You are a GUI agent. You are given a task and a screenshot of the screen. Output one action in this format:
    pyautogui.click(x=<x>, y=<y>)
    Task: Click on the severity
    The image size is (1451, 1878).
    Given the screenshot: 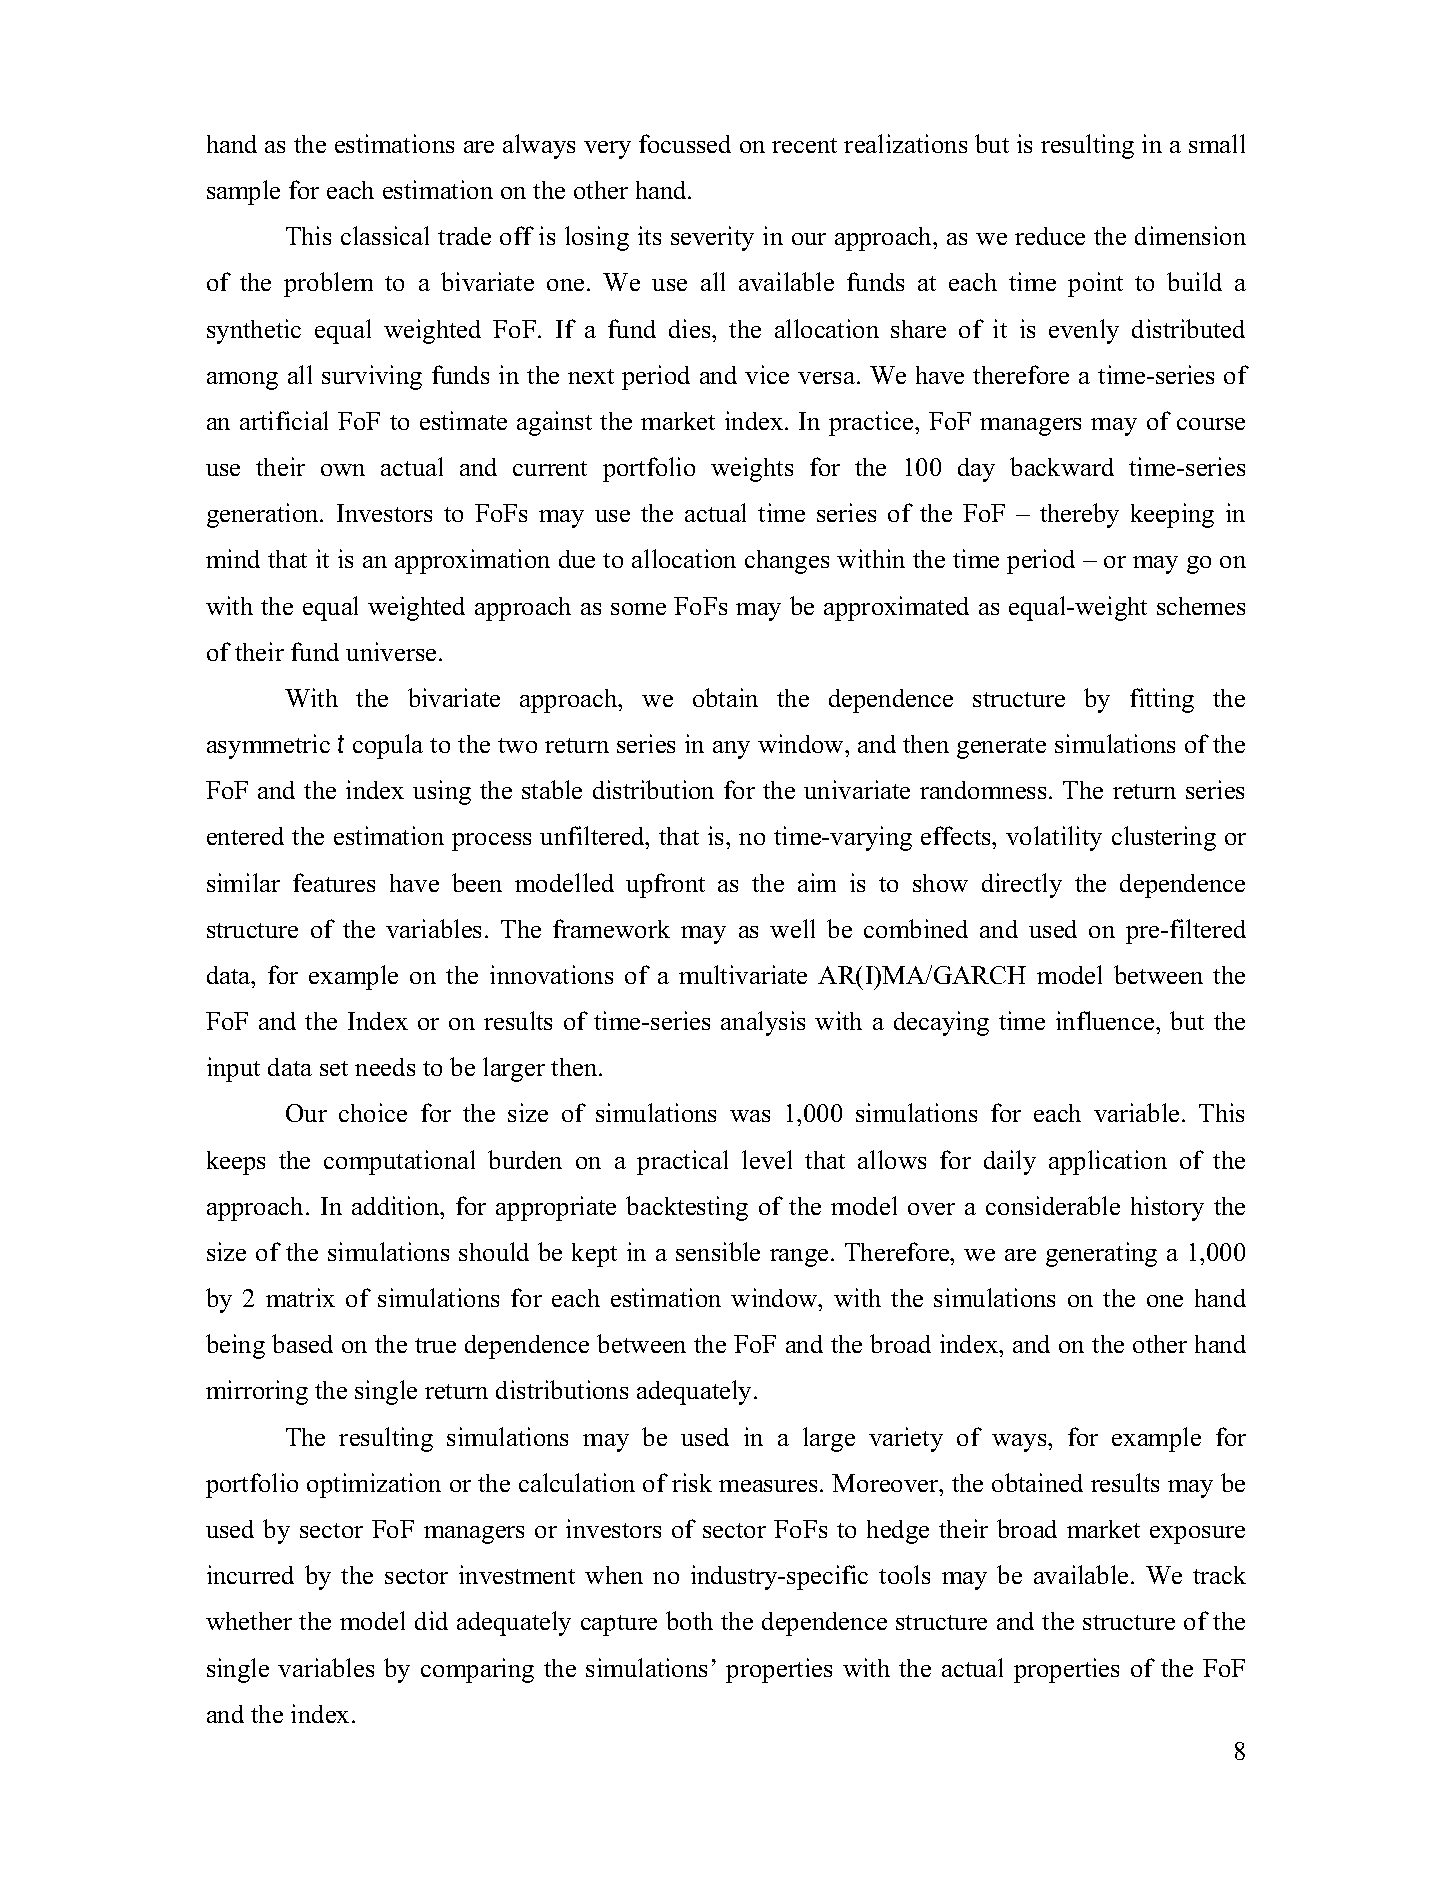 What is the action you would take?
    pyautogui.click(x=712, y=238)
